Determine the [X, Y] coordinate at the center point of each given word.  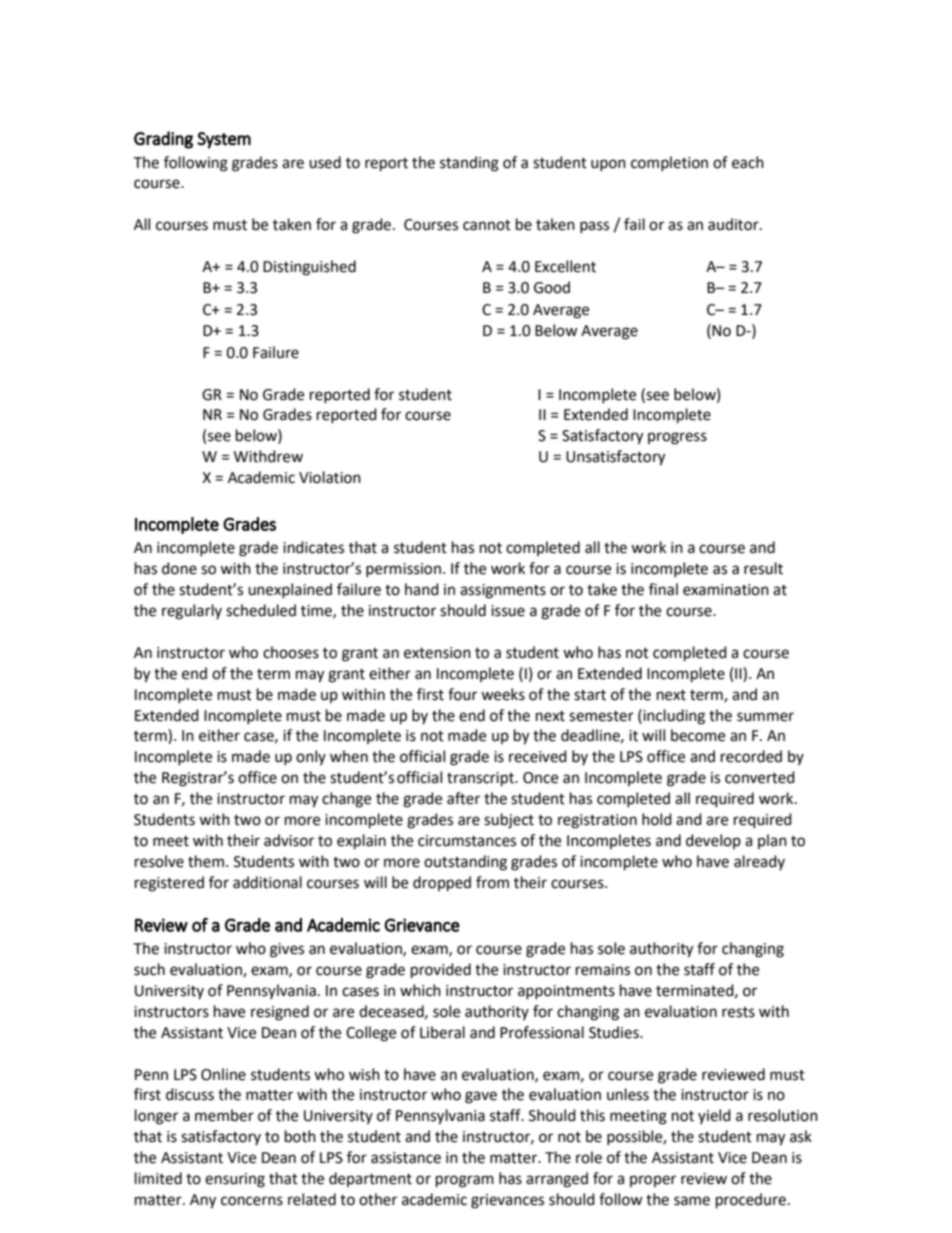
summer [765, 717]
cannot [487, 225]
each [748, 162]
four [462, 694]
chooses [291, 652]
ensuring [235, 1180]
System [224, 140]
